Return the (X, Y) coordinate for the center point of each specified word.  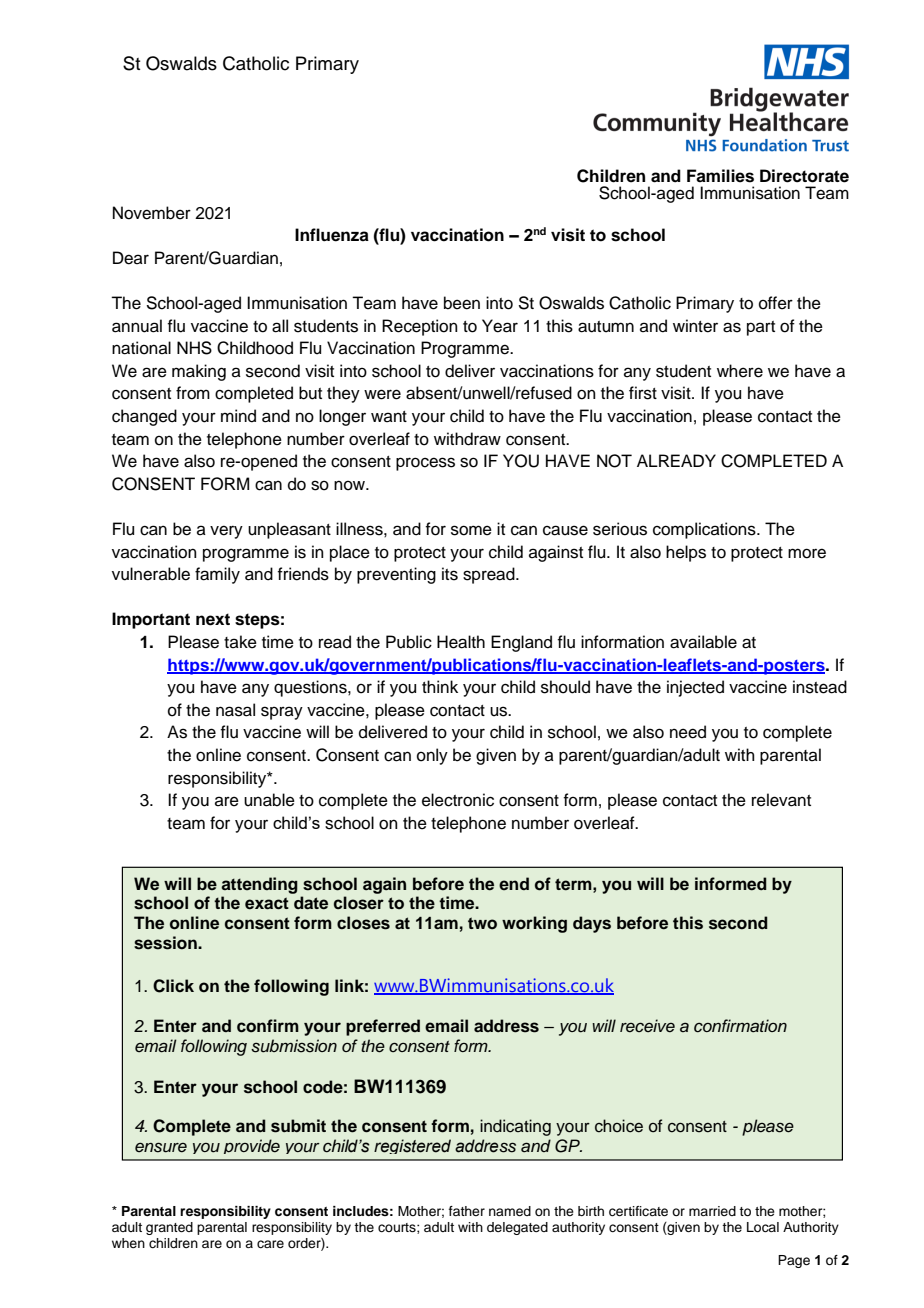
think (440, 686)
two (482, 923)
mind (238, 416)
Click (173, 986)
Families (720, 176)
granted (169, 1228)
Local (763, 1227)
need (688, 732)
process (425, 464)
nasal (235, 710)
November (152, 213)
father (467, 1211)
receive (647, 1026)
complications (705, 530)
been (462, 303)
